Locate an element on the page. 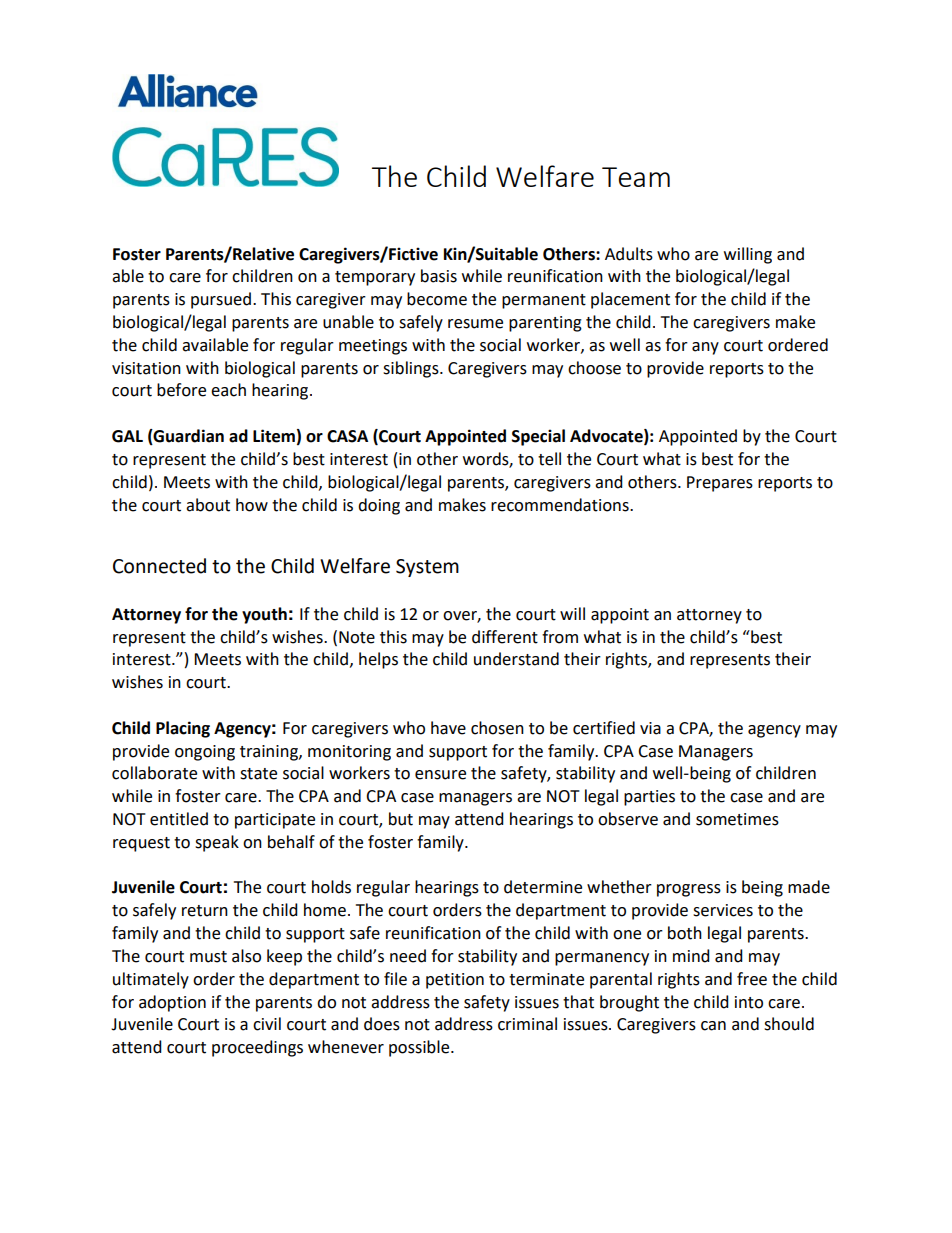 This document has width=952, height=1233. basis is located at coordinates (439, 276).
